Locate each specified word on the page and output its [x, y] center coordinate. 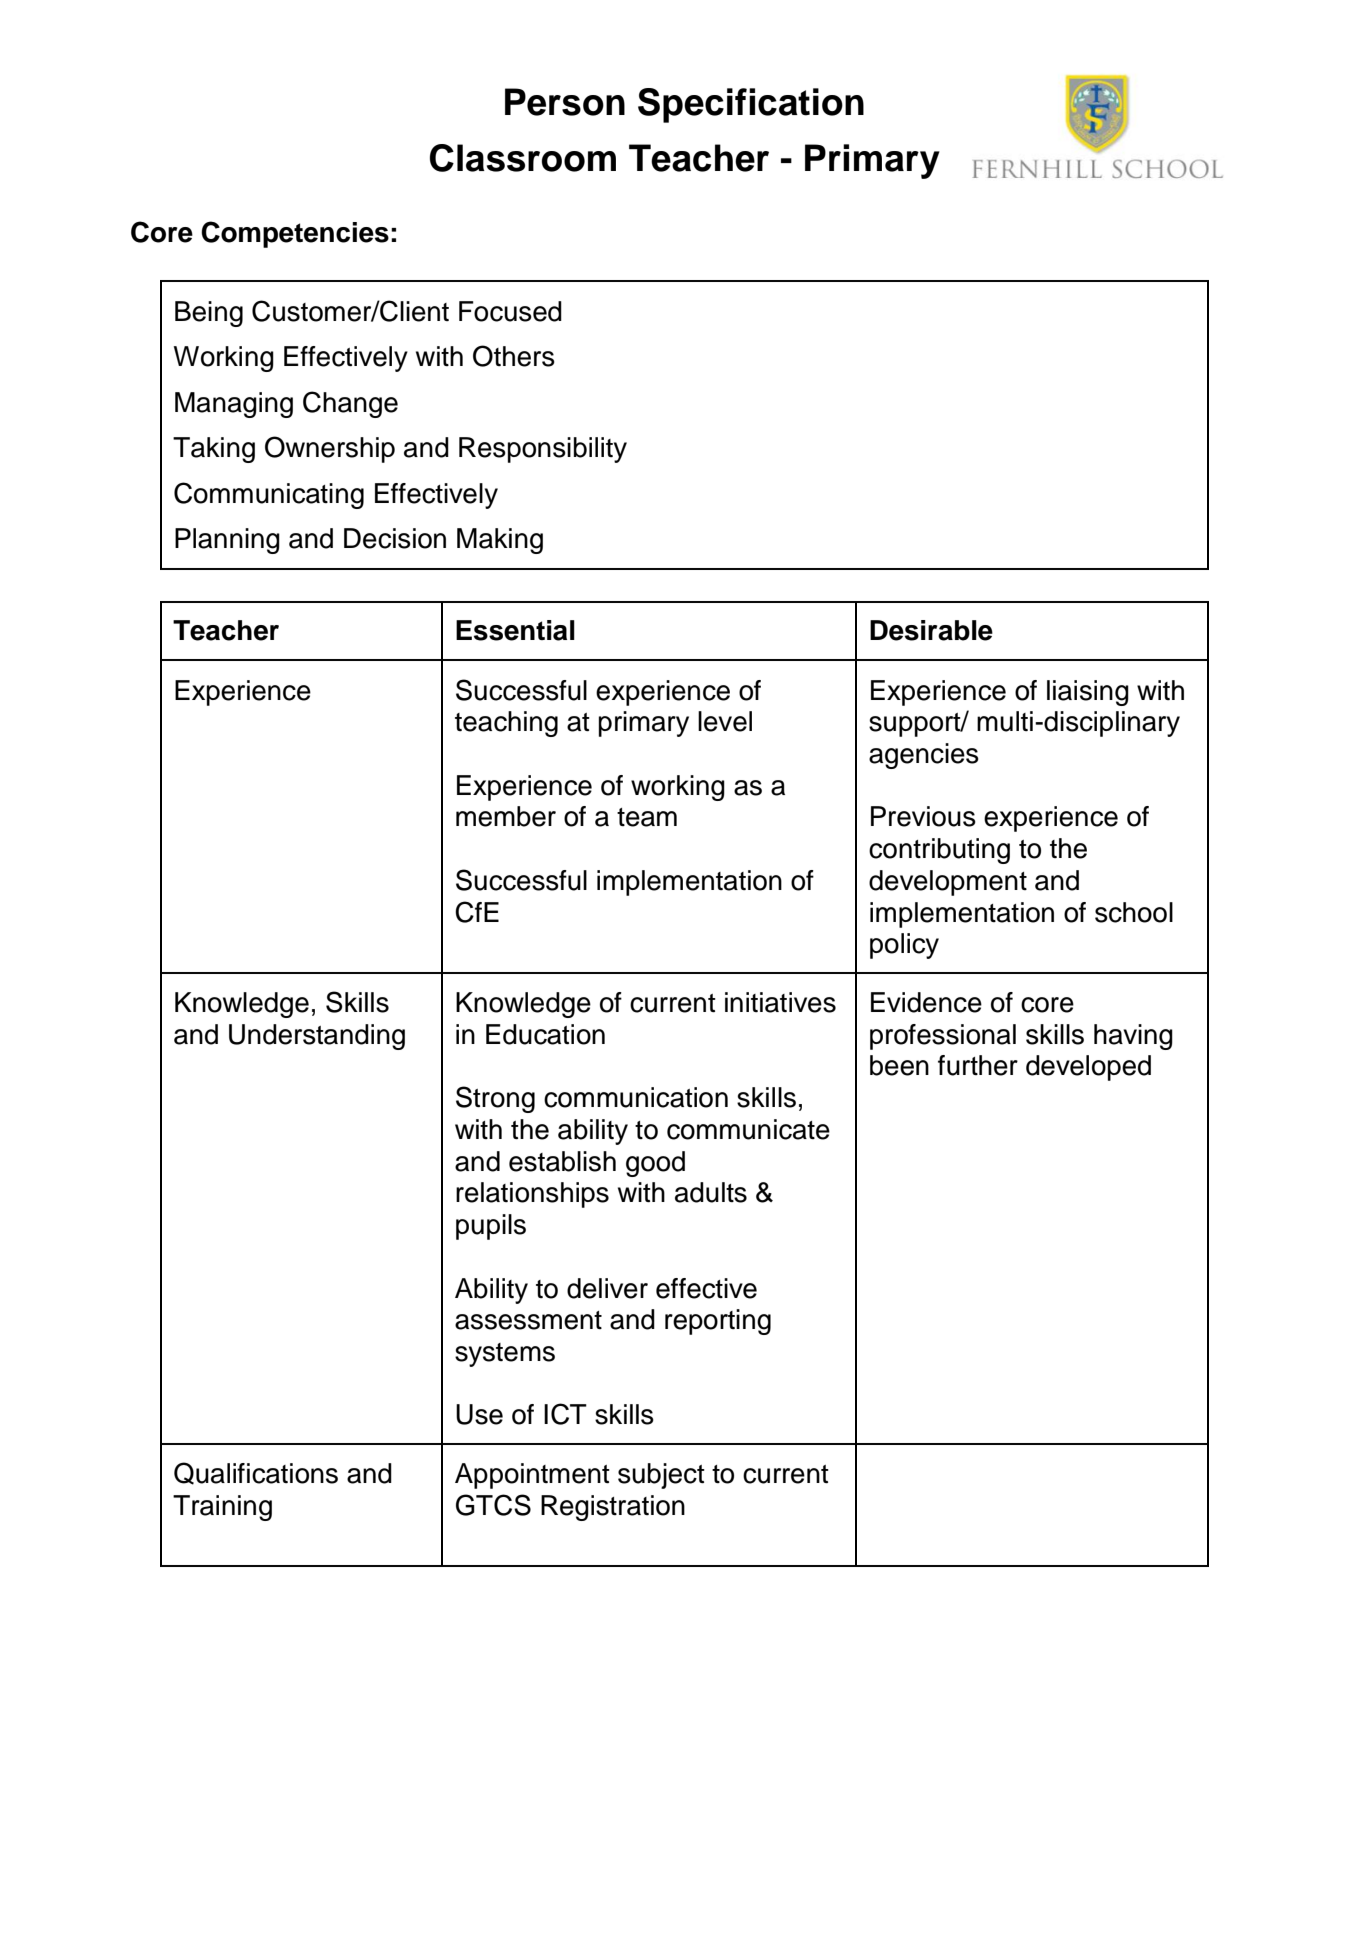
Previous [923, 816]
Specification [751, 105]
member [506, 816]
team [647, 817]
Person [565, 102]
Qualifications [256, 1473]
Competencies [295, 234]
